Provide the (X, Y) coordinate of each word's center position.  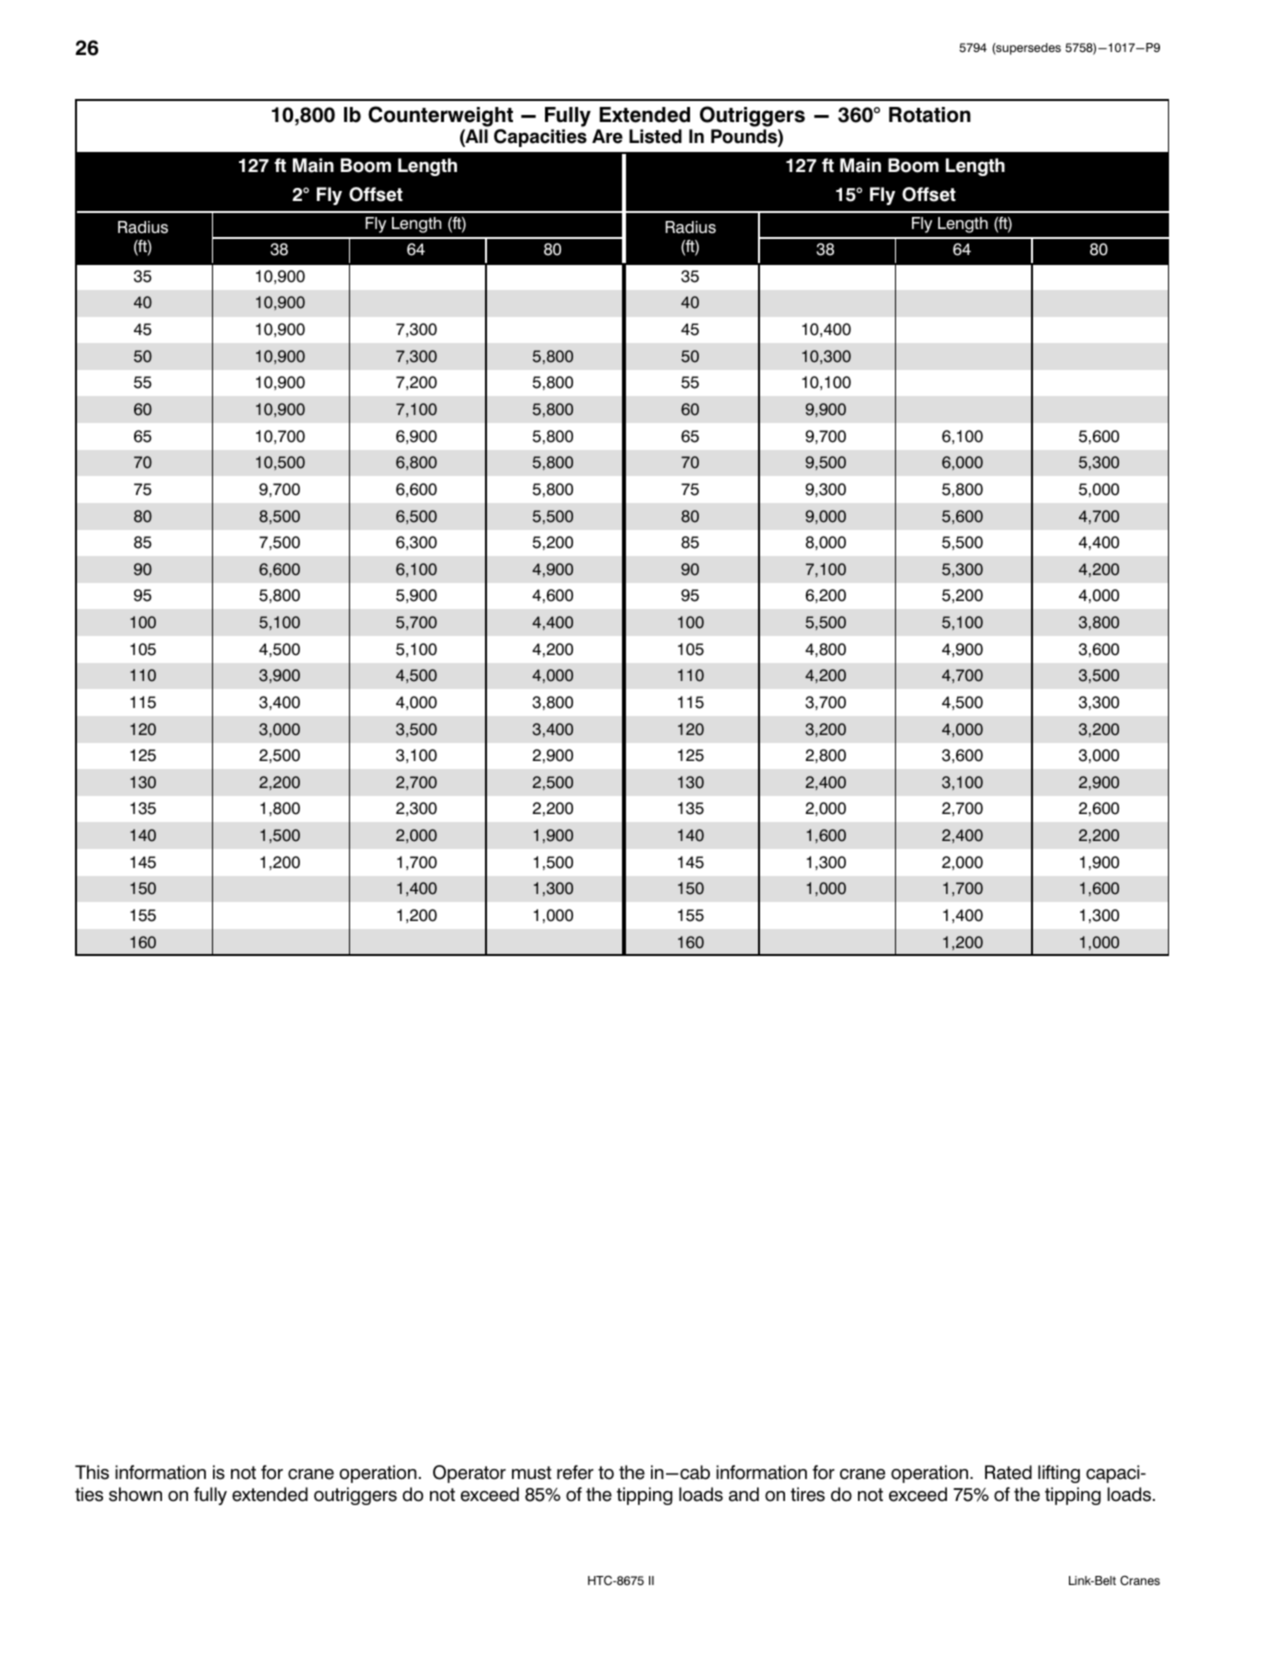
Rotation (930, 115)
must (532, 1473)
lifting (1059, 1474)
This (92, 1472)
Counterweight (440, 116)
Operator (469, 1474)
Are (607, 136)
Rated (1008, 1472)
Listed (655, 136)
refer (575, 1472)
